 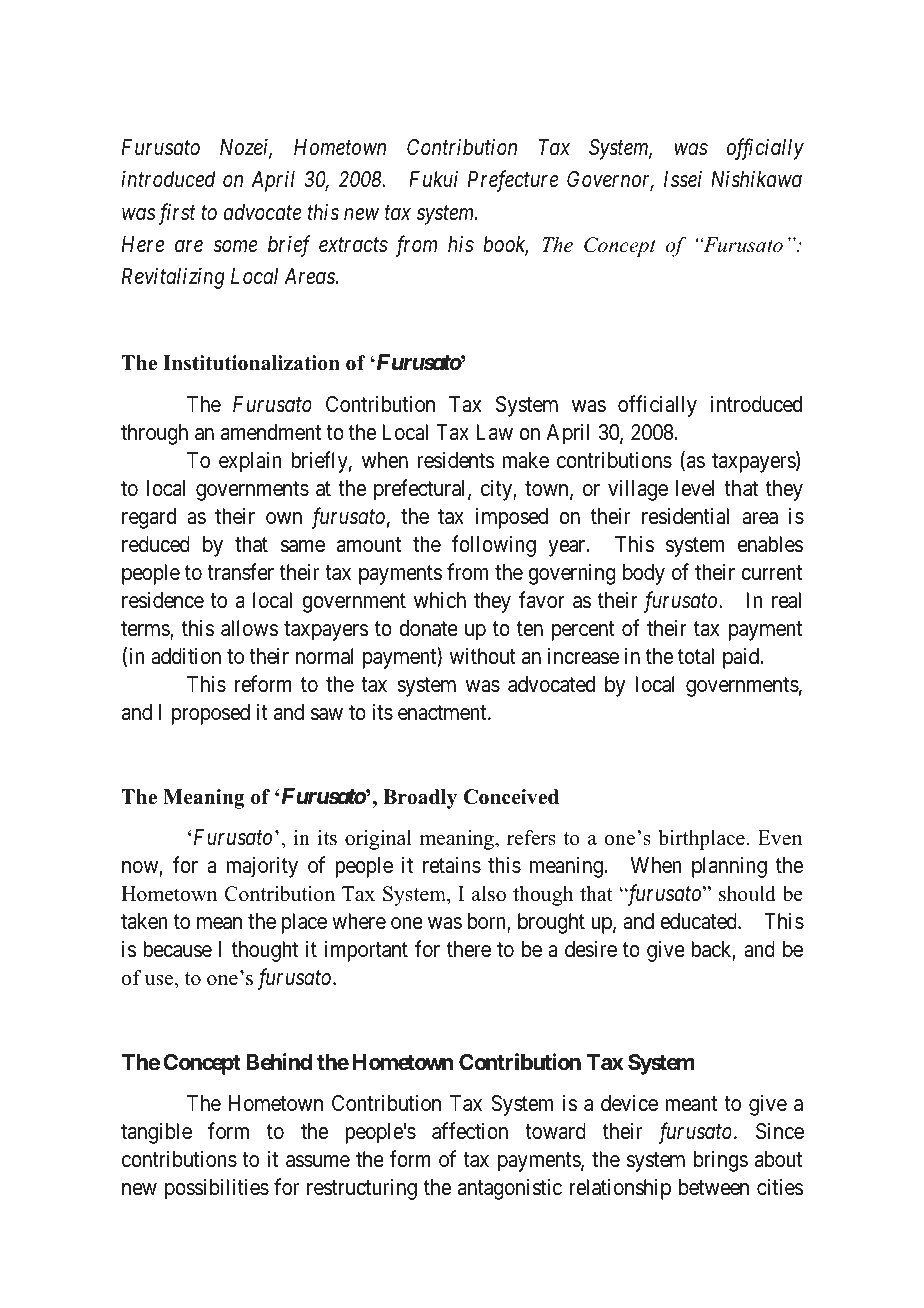 I want to click on affection, so click(x=470, y=1131).
